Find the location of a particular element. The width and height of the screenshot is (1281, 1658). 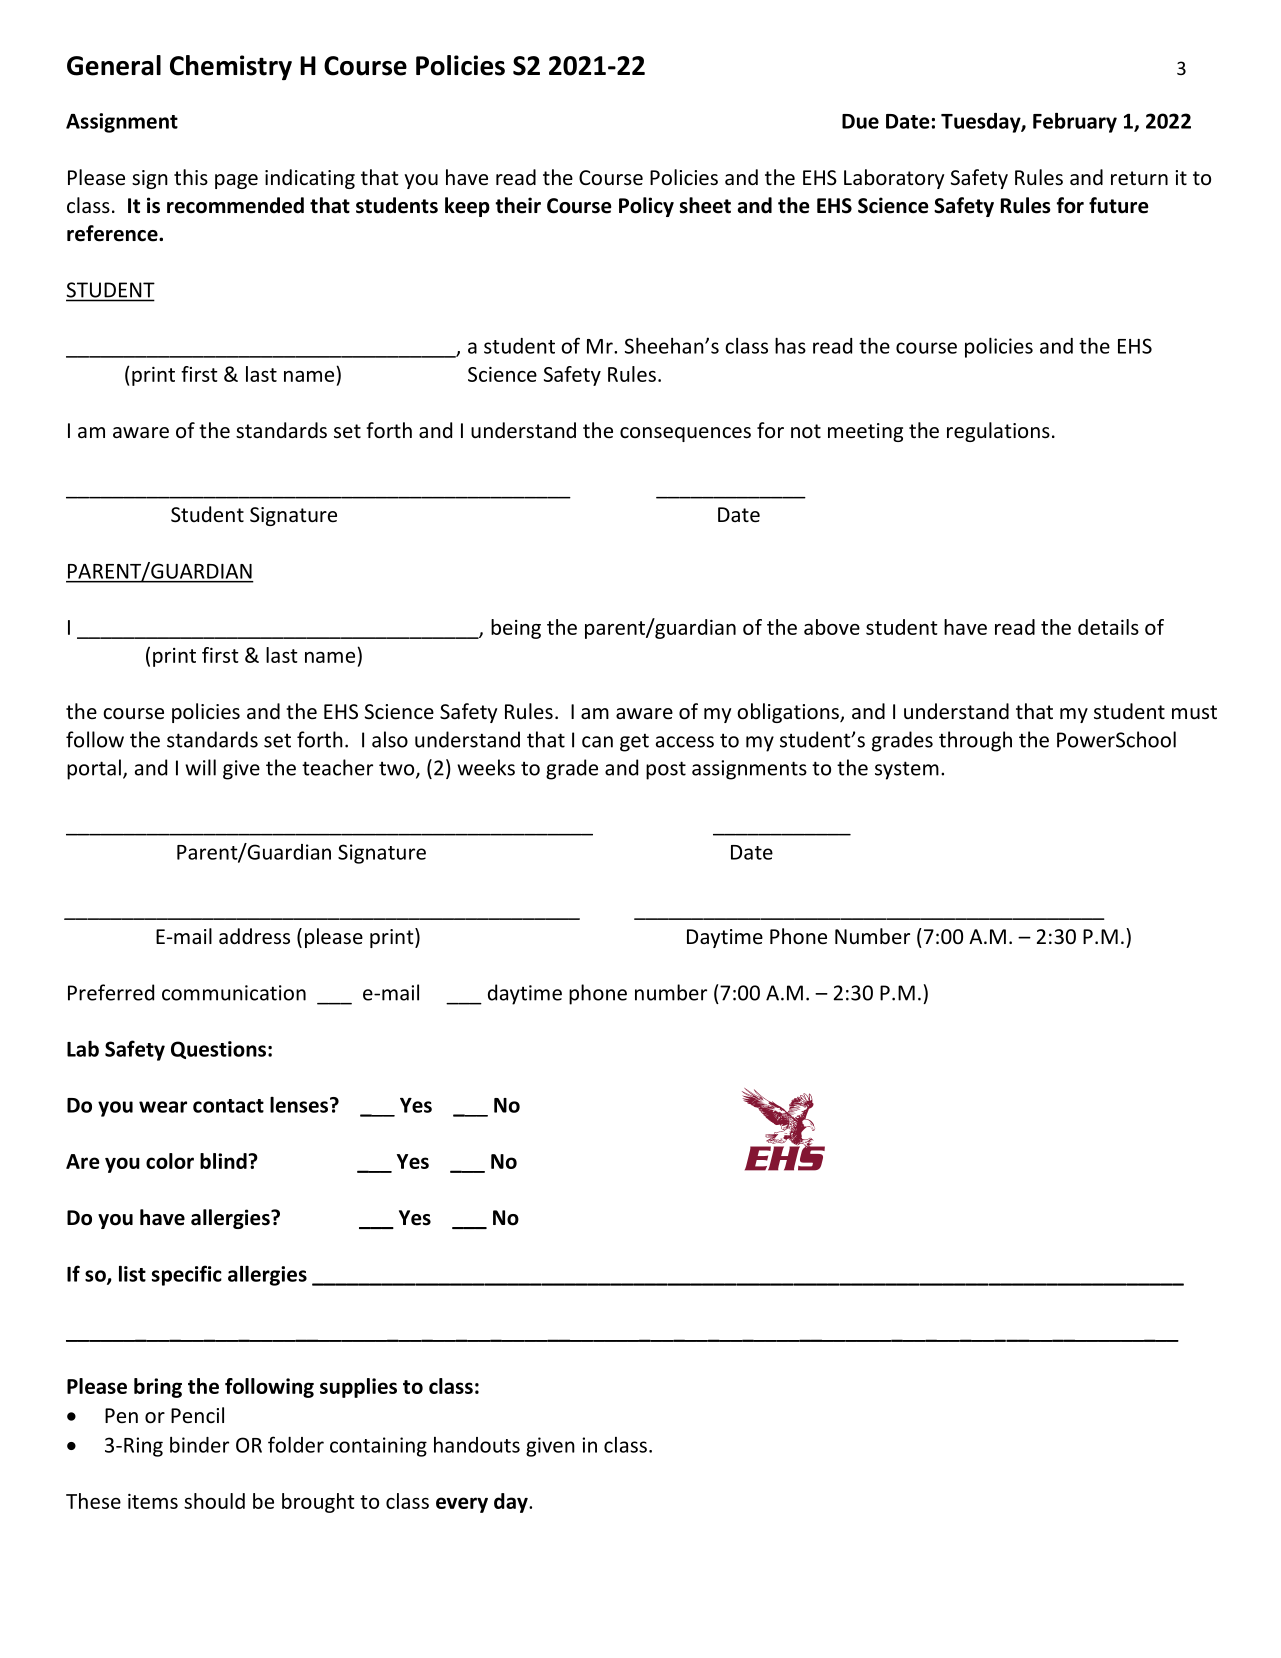

system is located at coordinates (907, 770).
